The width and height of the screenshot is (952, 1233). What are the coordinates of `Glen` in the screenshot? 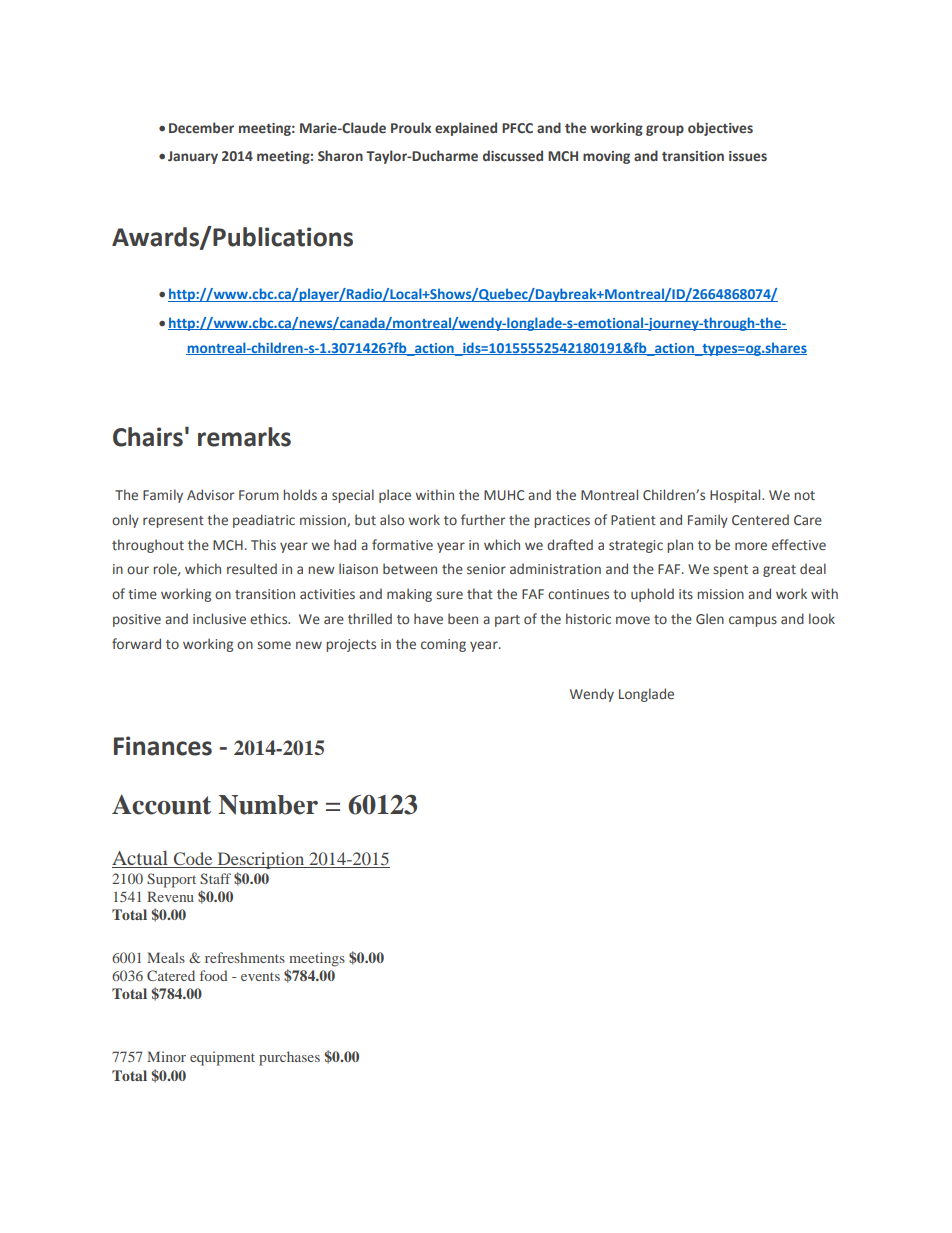 It's located at (710, 618).
